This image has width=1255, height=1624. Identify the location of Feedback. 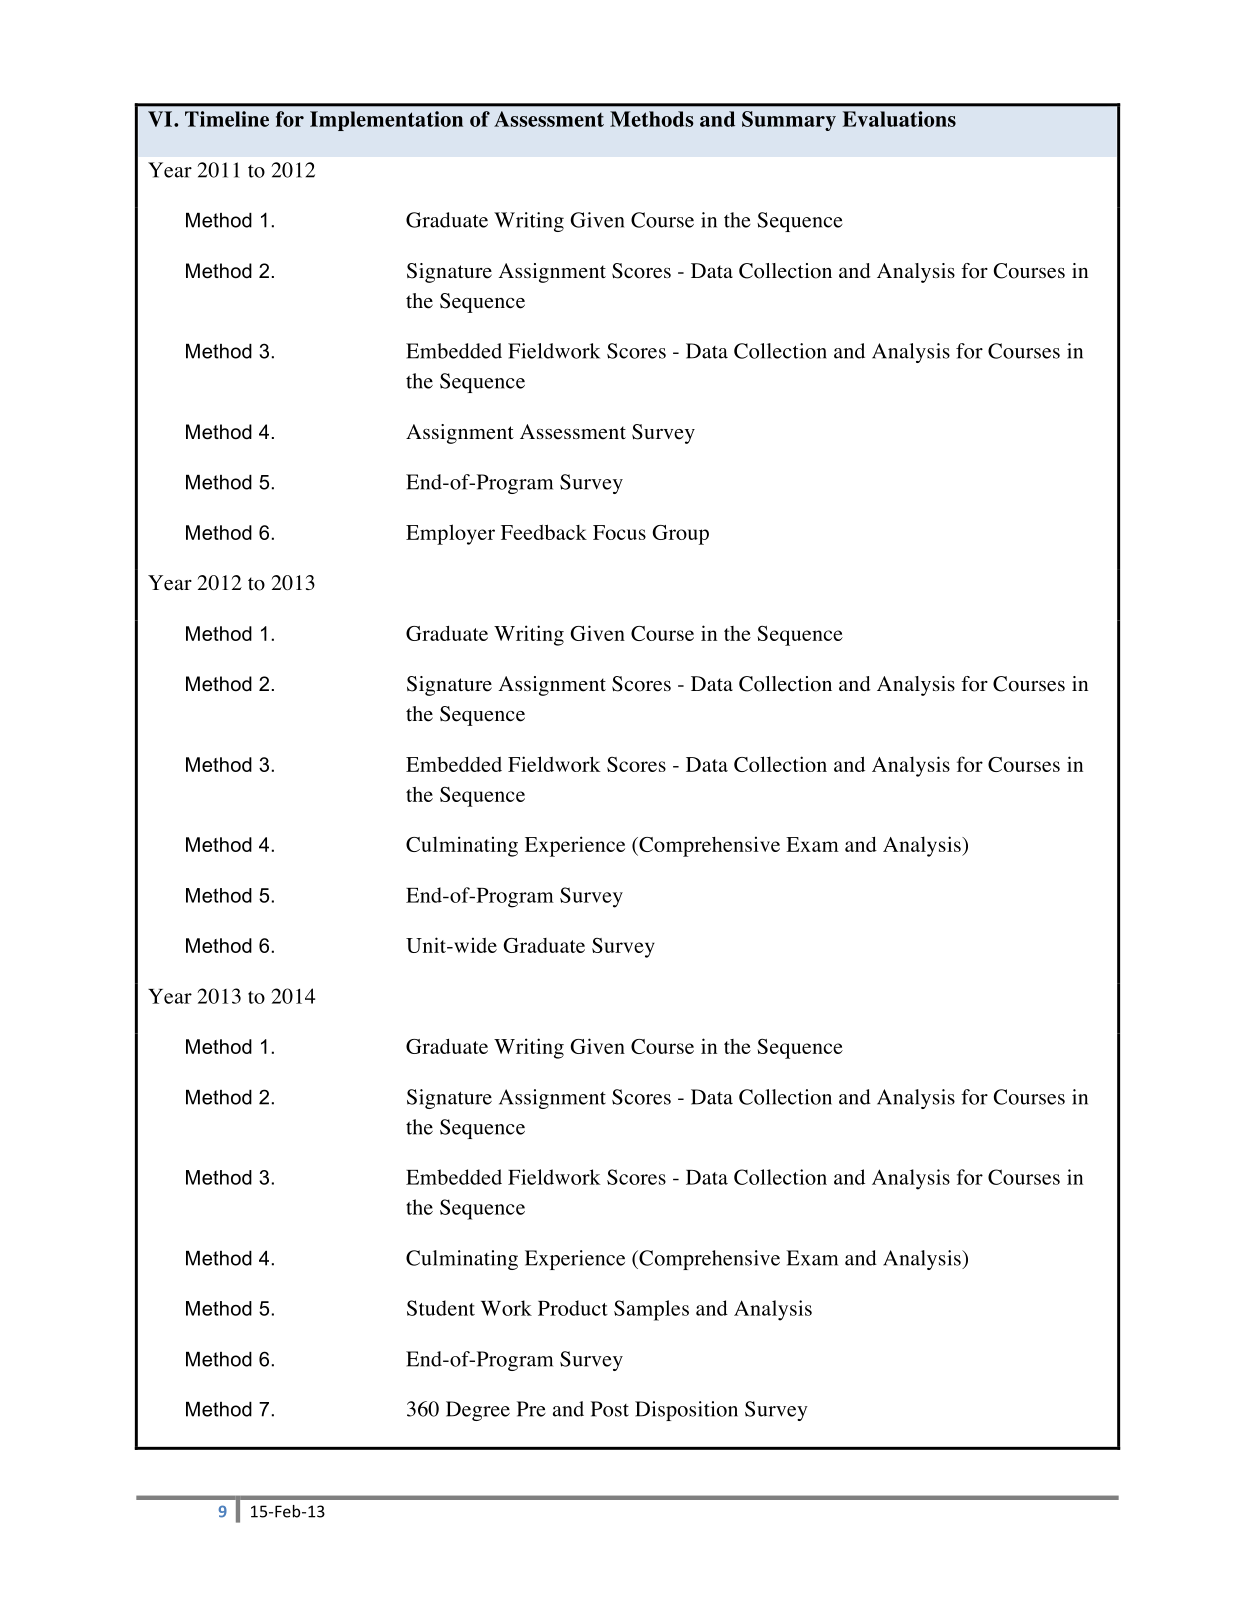
(544, 532).
